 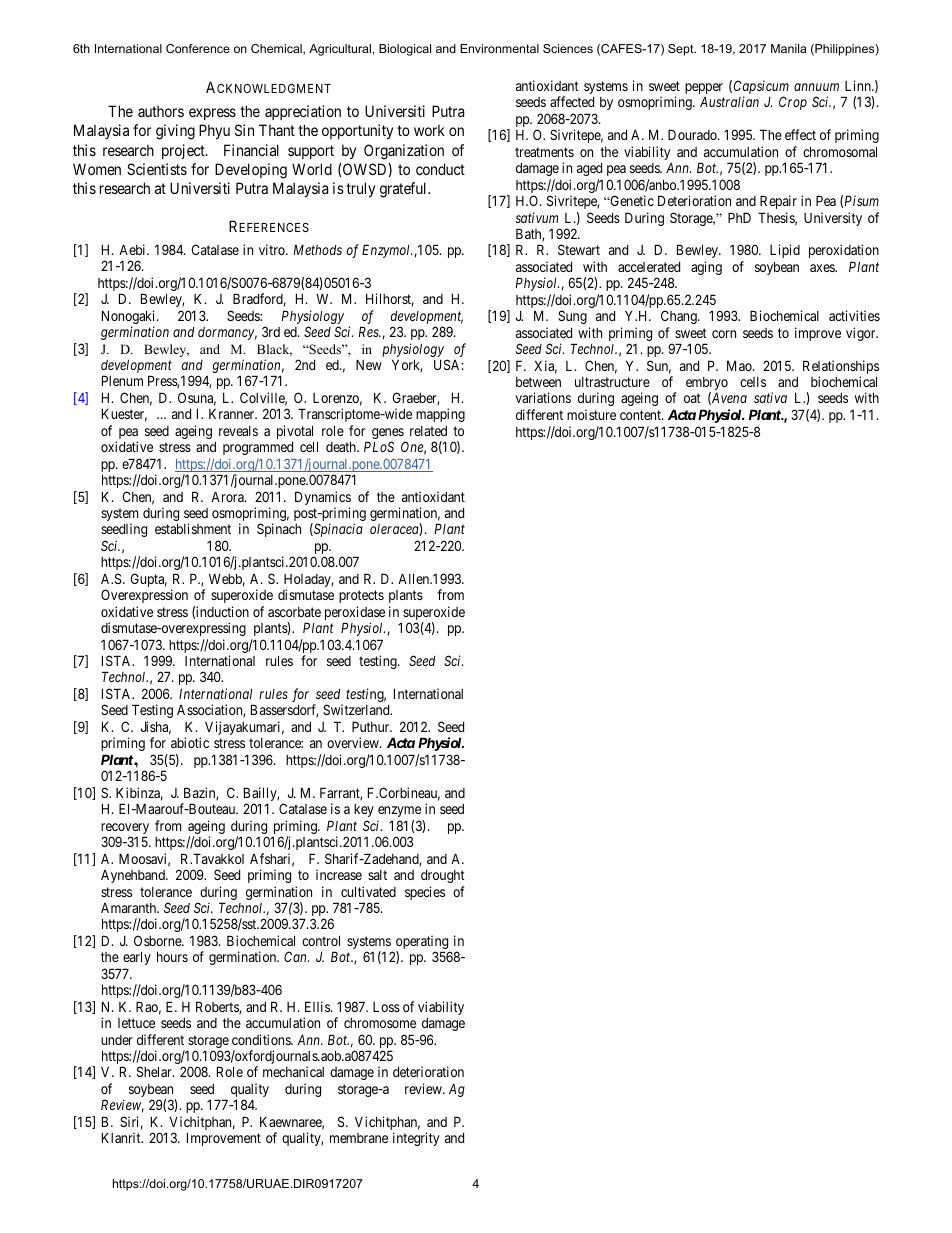 I want to click on Gupta, so click(x=148, y=580).
